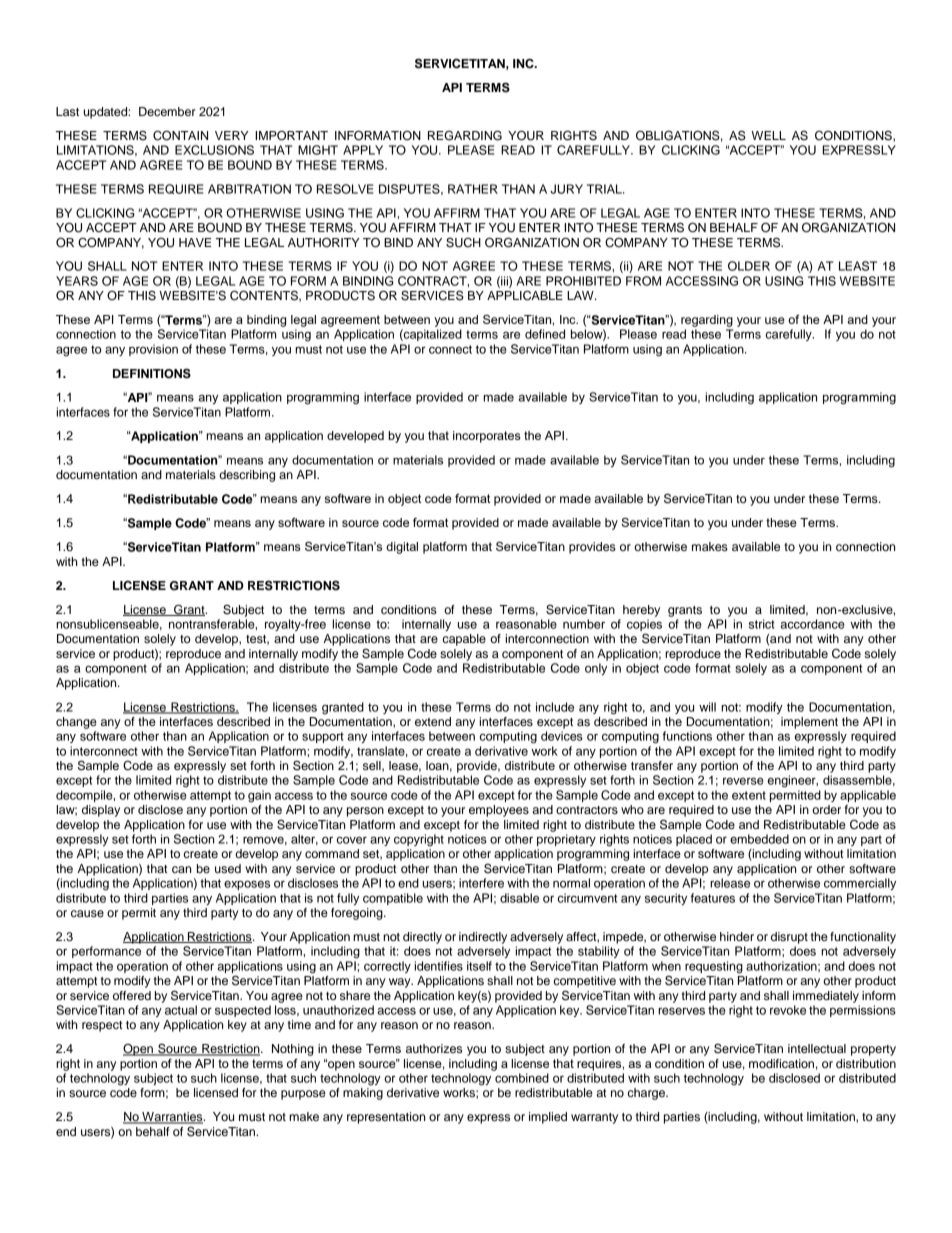 This screenshot has height=1233, width=952. I want to click on RATHER, so click(473, 189).
